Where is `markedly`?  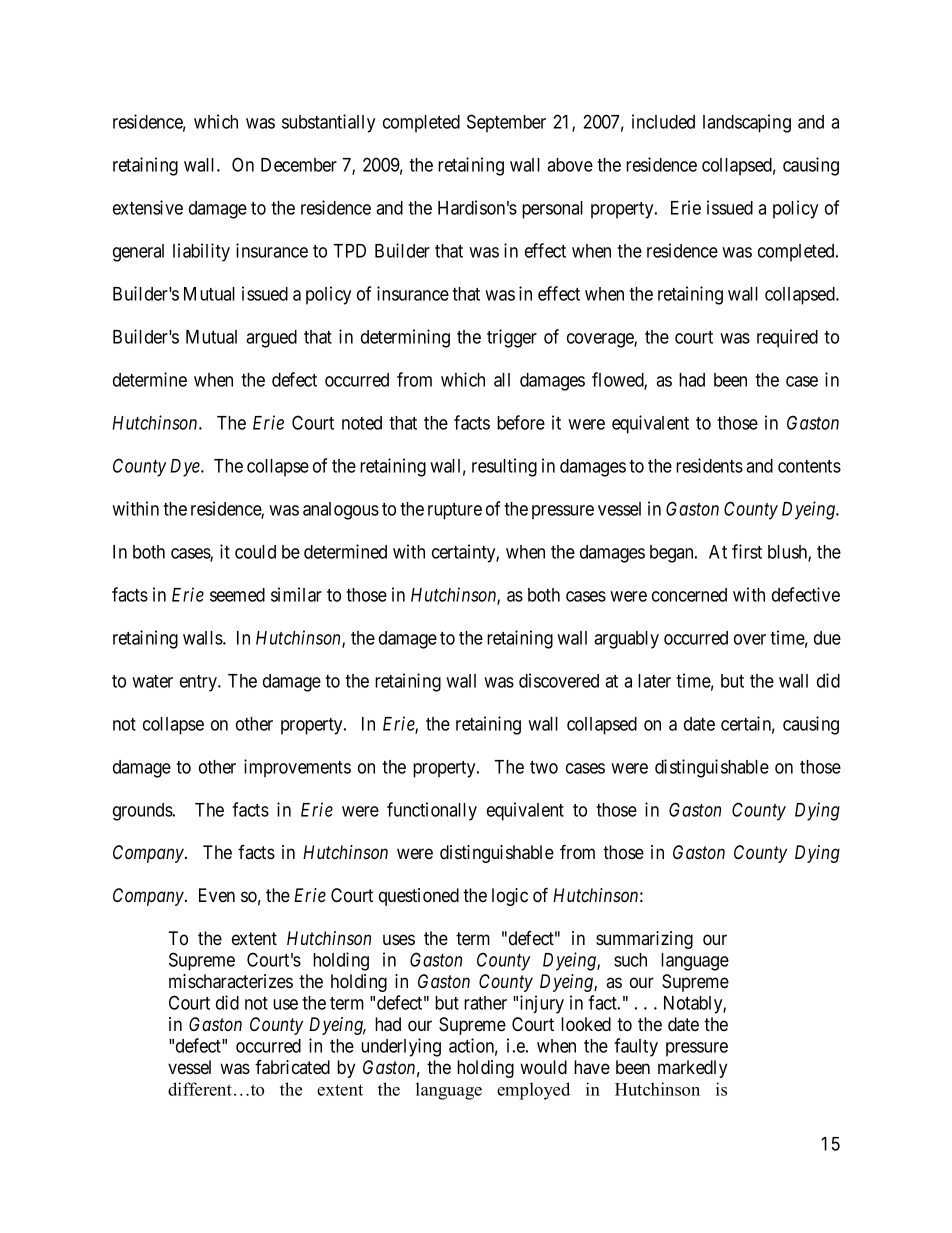
markedly is located at coordinates (692, 1069).
